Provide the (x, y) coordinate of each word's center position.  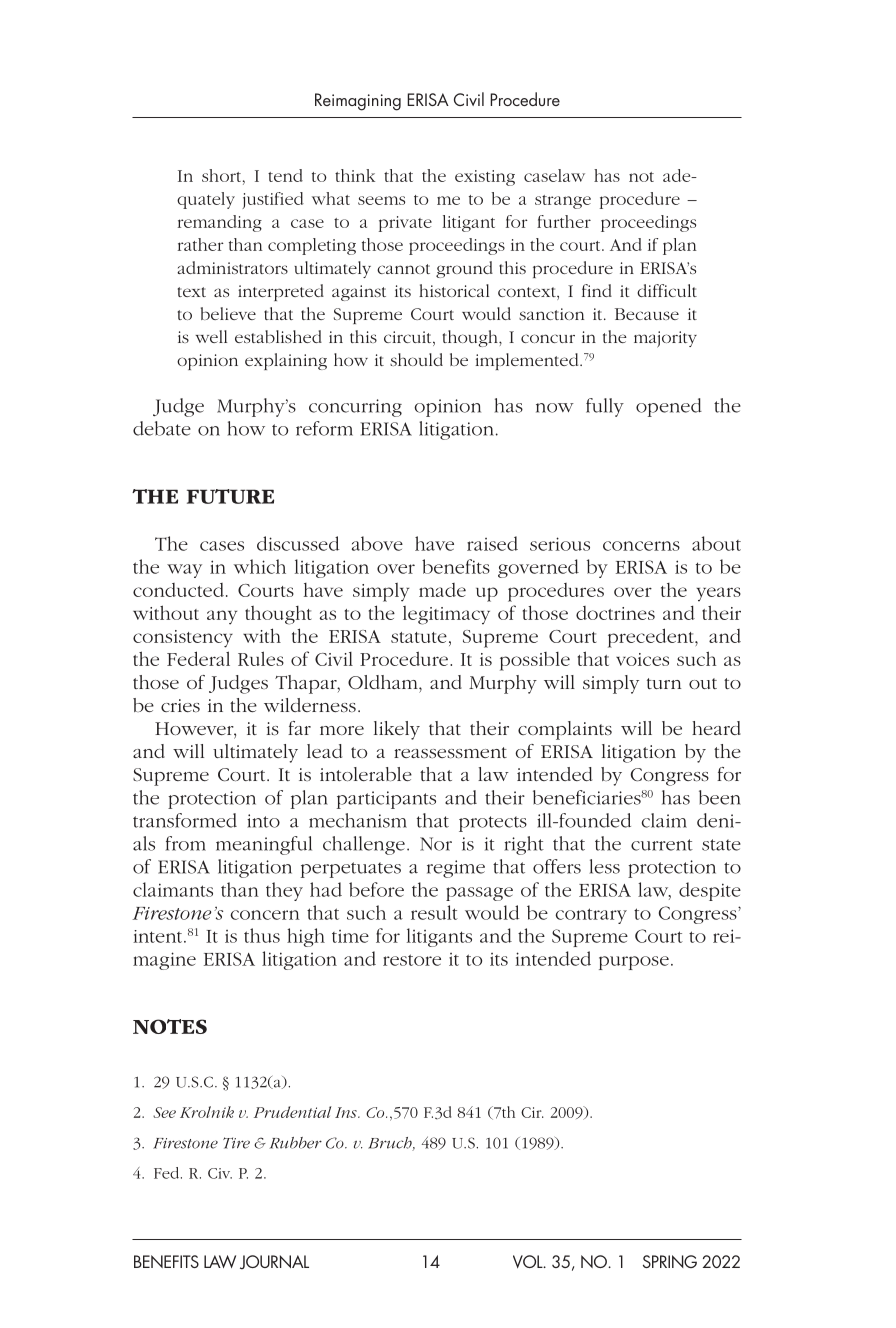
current (662, 845)
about (716, 543)
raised (492, 543)
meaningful (264, 845)
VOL (529, 1261)
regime (456, 869)
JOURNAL (274, 1262)
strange (563, 202)
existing (485, 178)
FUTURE (230, 496)
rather (201, 244)
